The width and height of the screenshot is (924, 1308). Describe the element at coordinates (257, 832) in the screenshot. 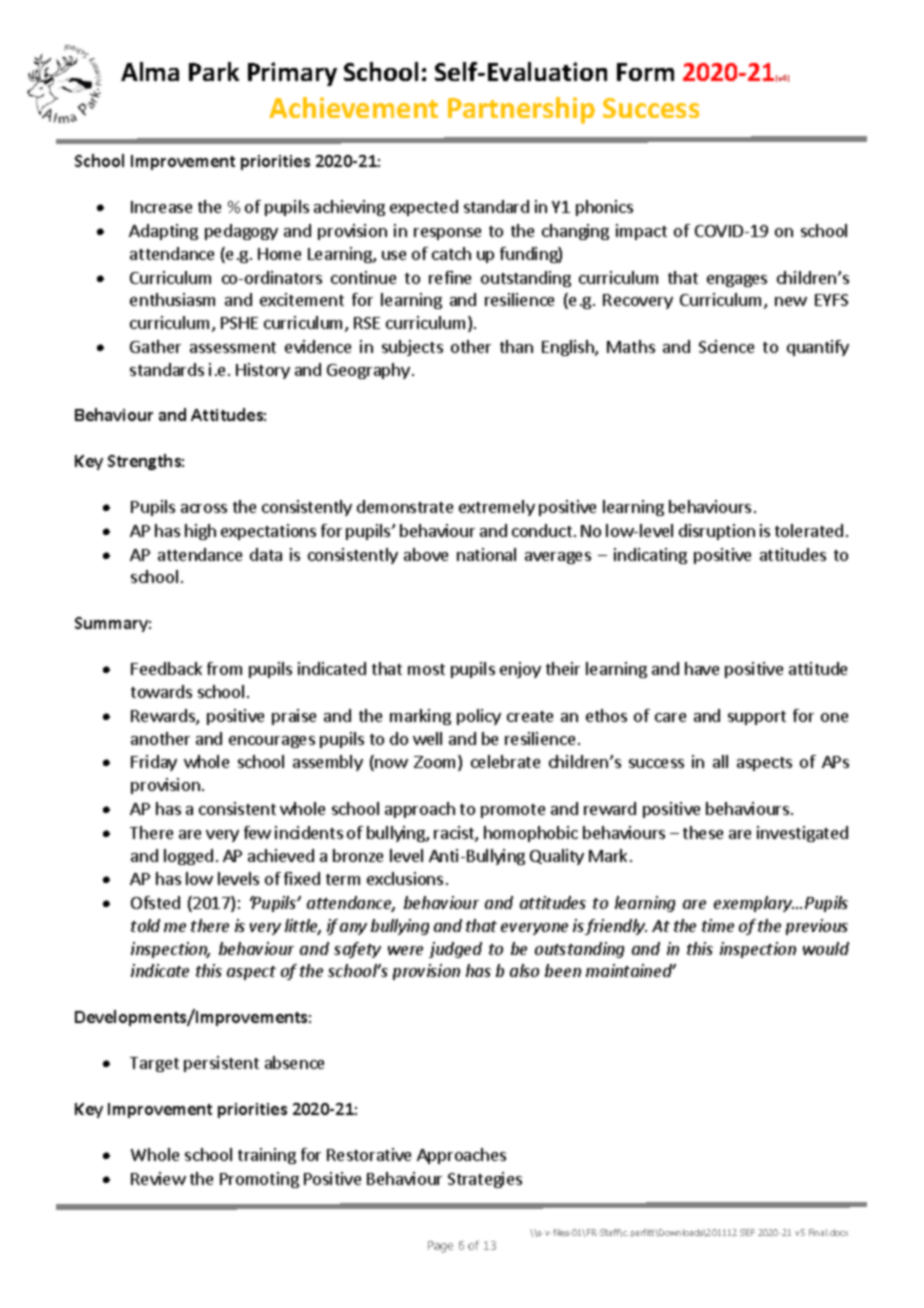

I see `few` at that location.
